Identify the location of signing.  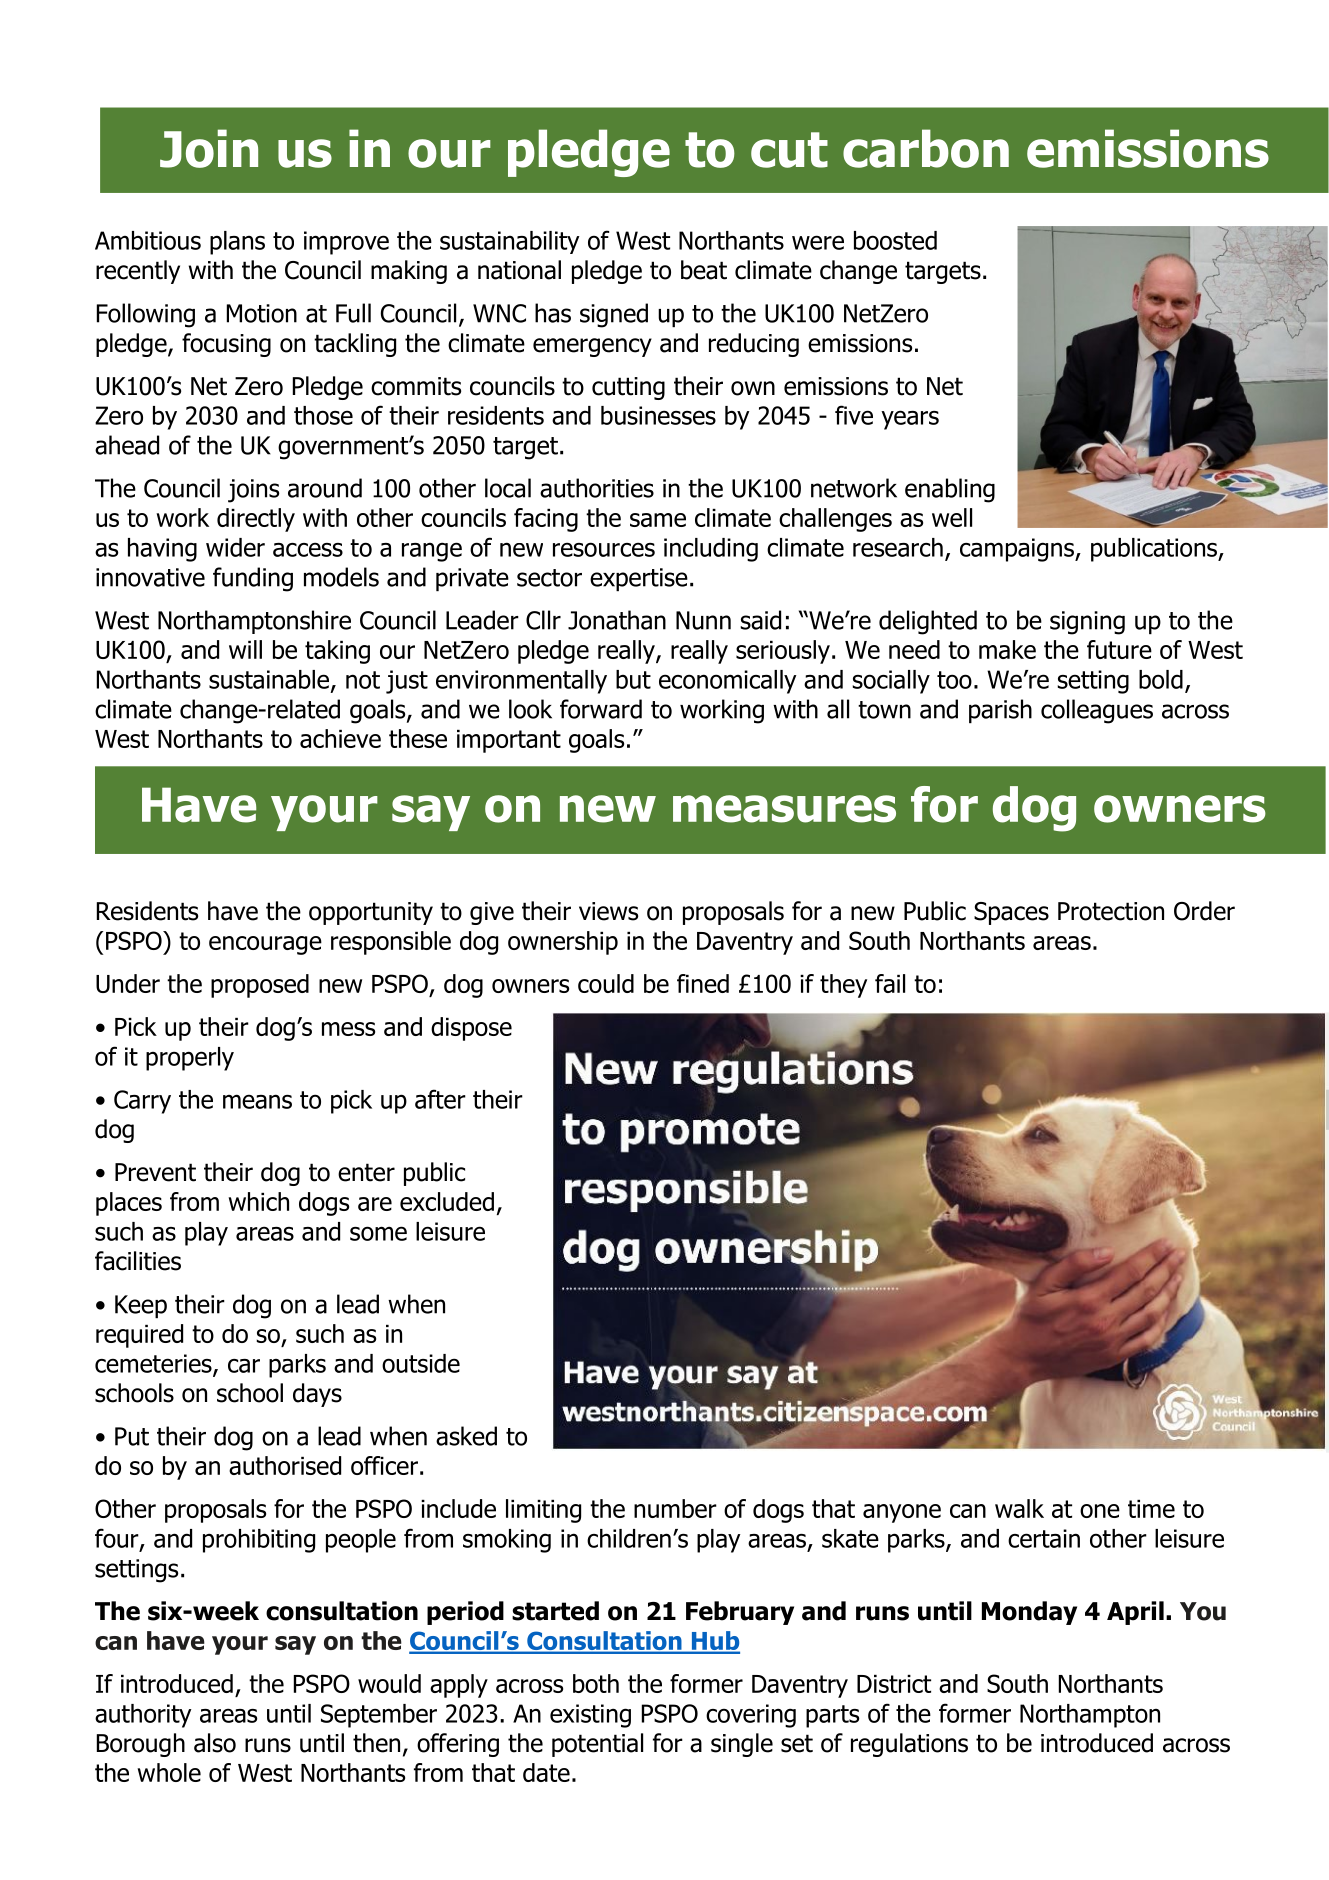
(1087, 623).
